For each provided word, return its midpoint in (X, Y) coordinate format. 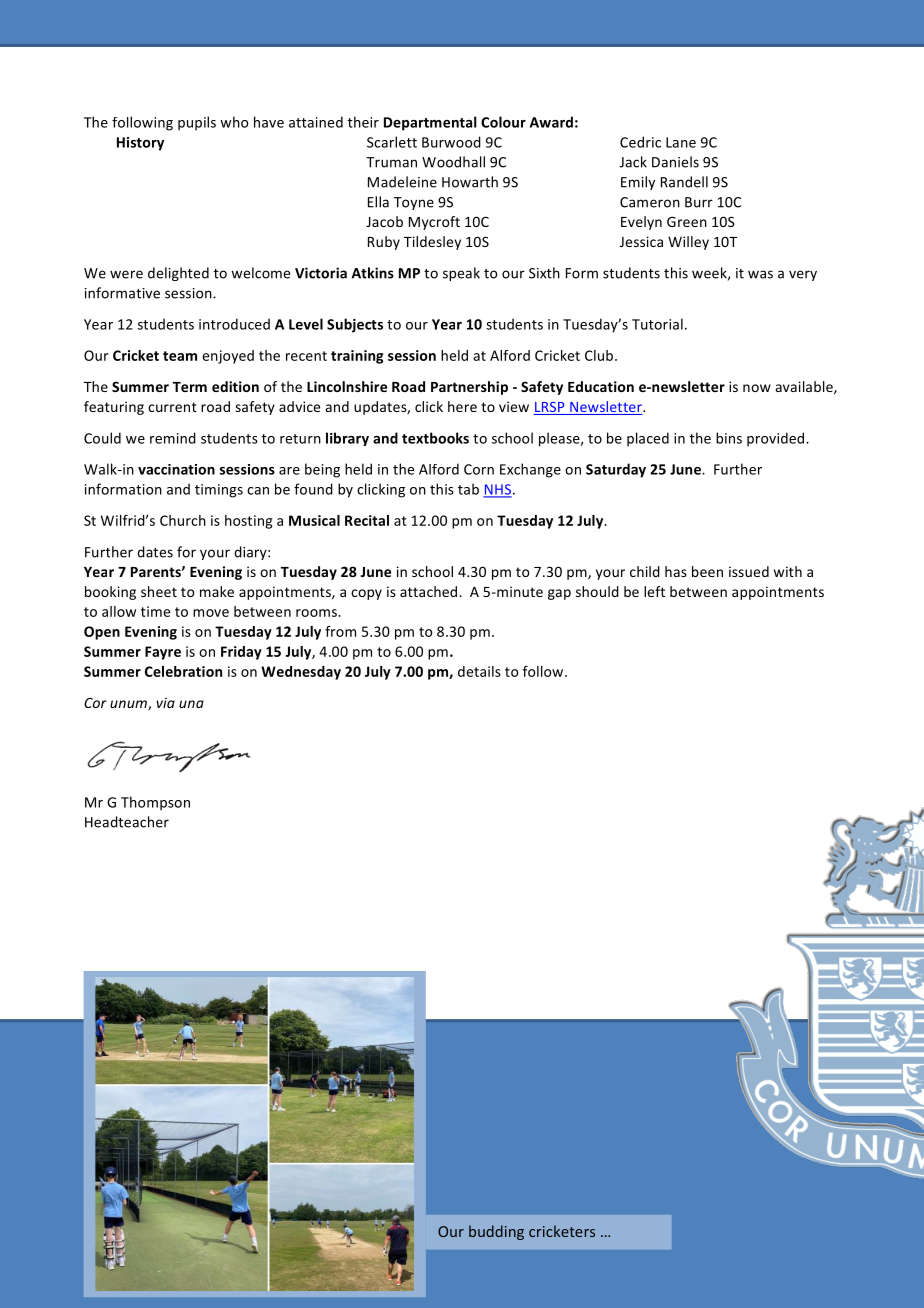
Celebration (183, 671)
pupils (197, 123)
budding (496, 1232)
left (654, 591)
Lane (681, 142)
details (479, 671)
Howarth (470, 182)
